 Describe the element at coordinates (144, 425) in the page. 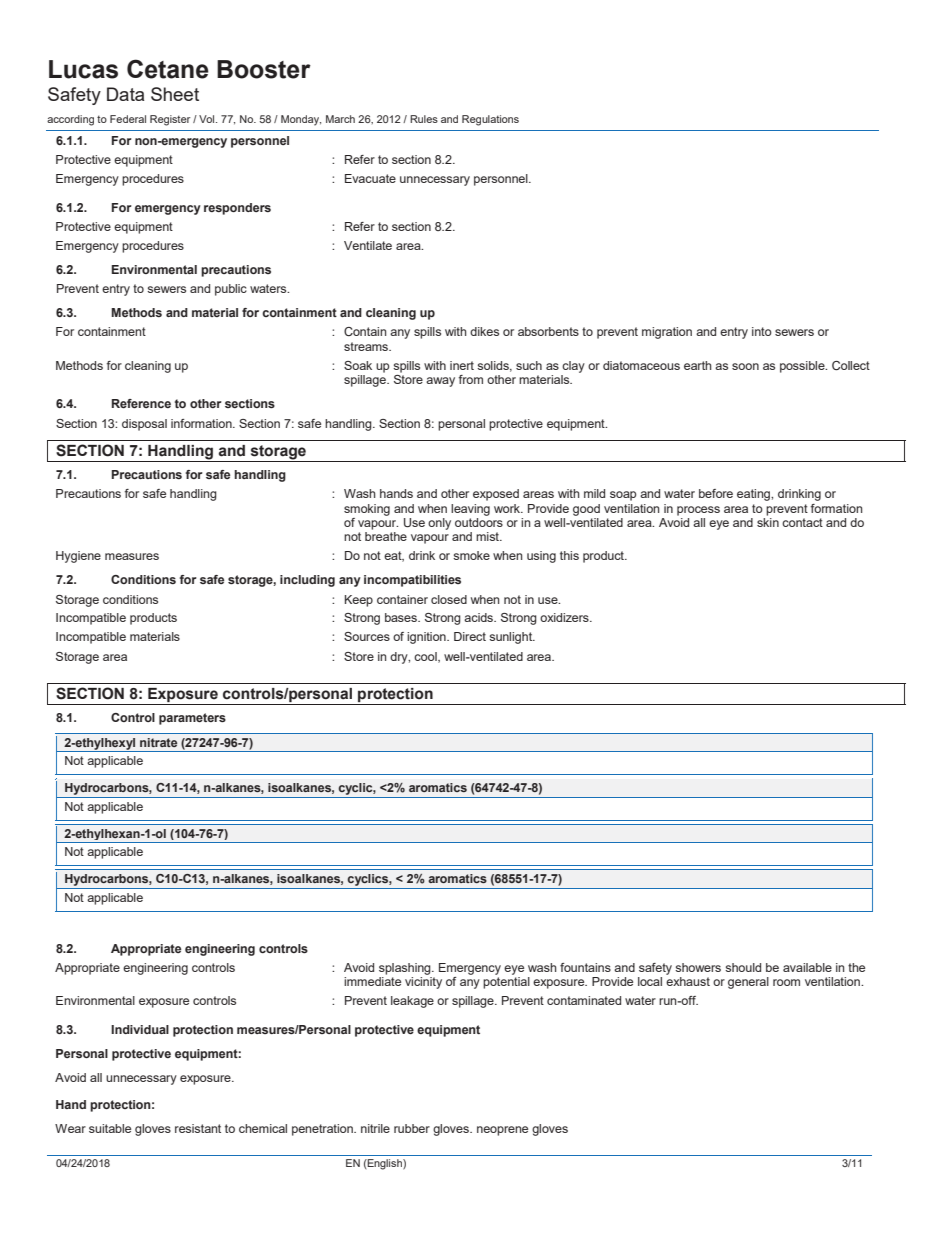

I see `disposal` at that location.
